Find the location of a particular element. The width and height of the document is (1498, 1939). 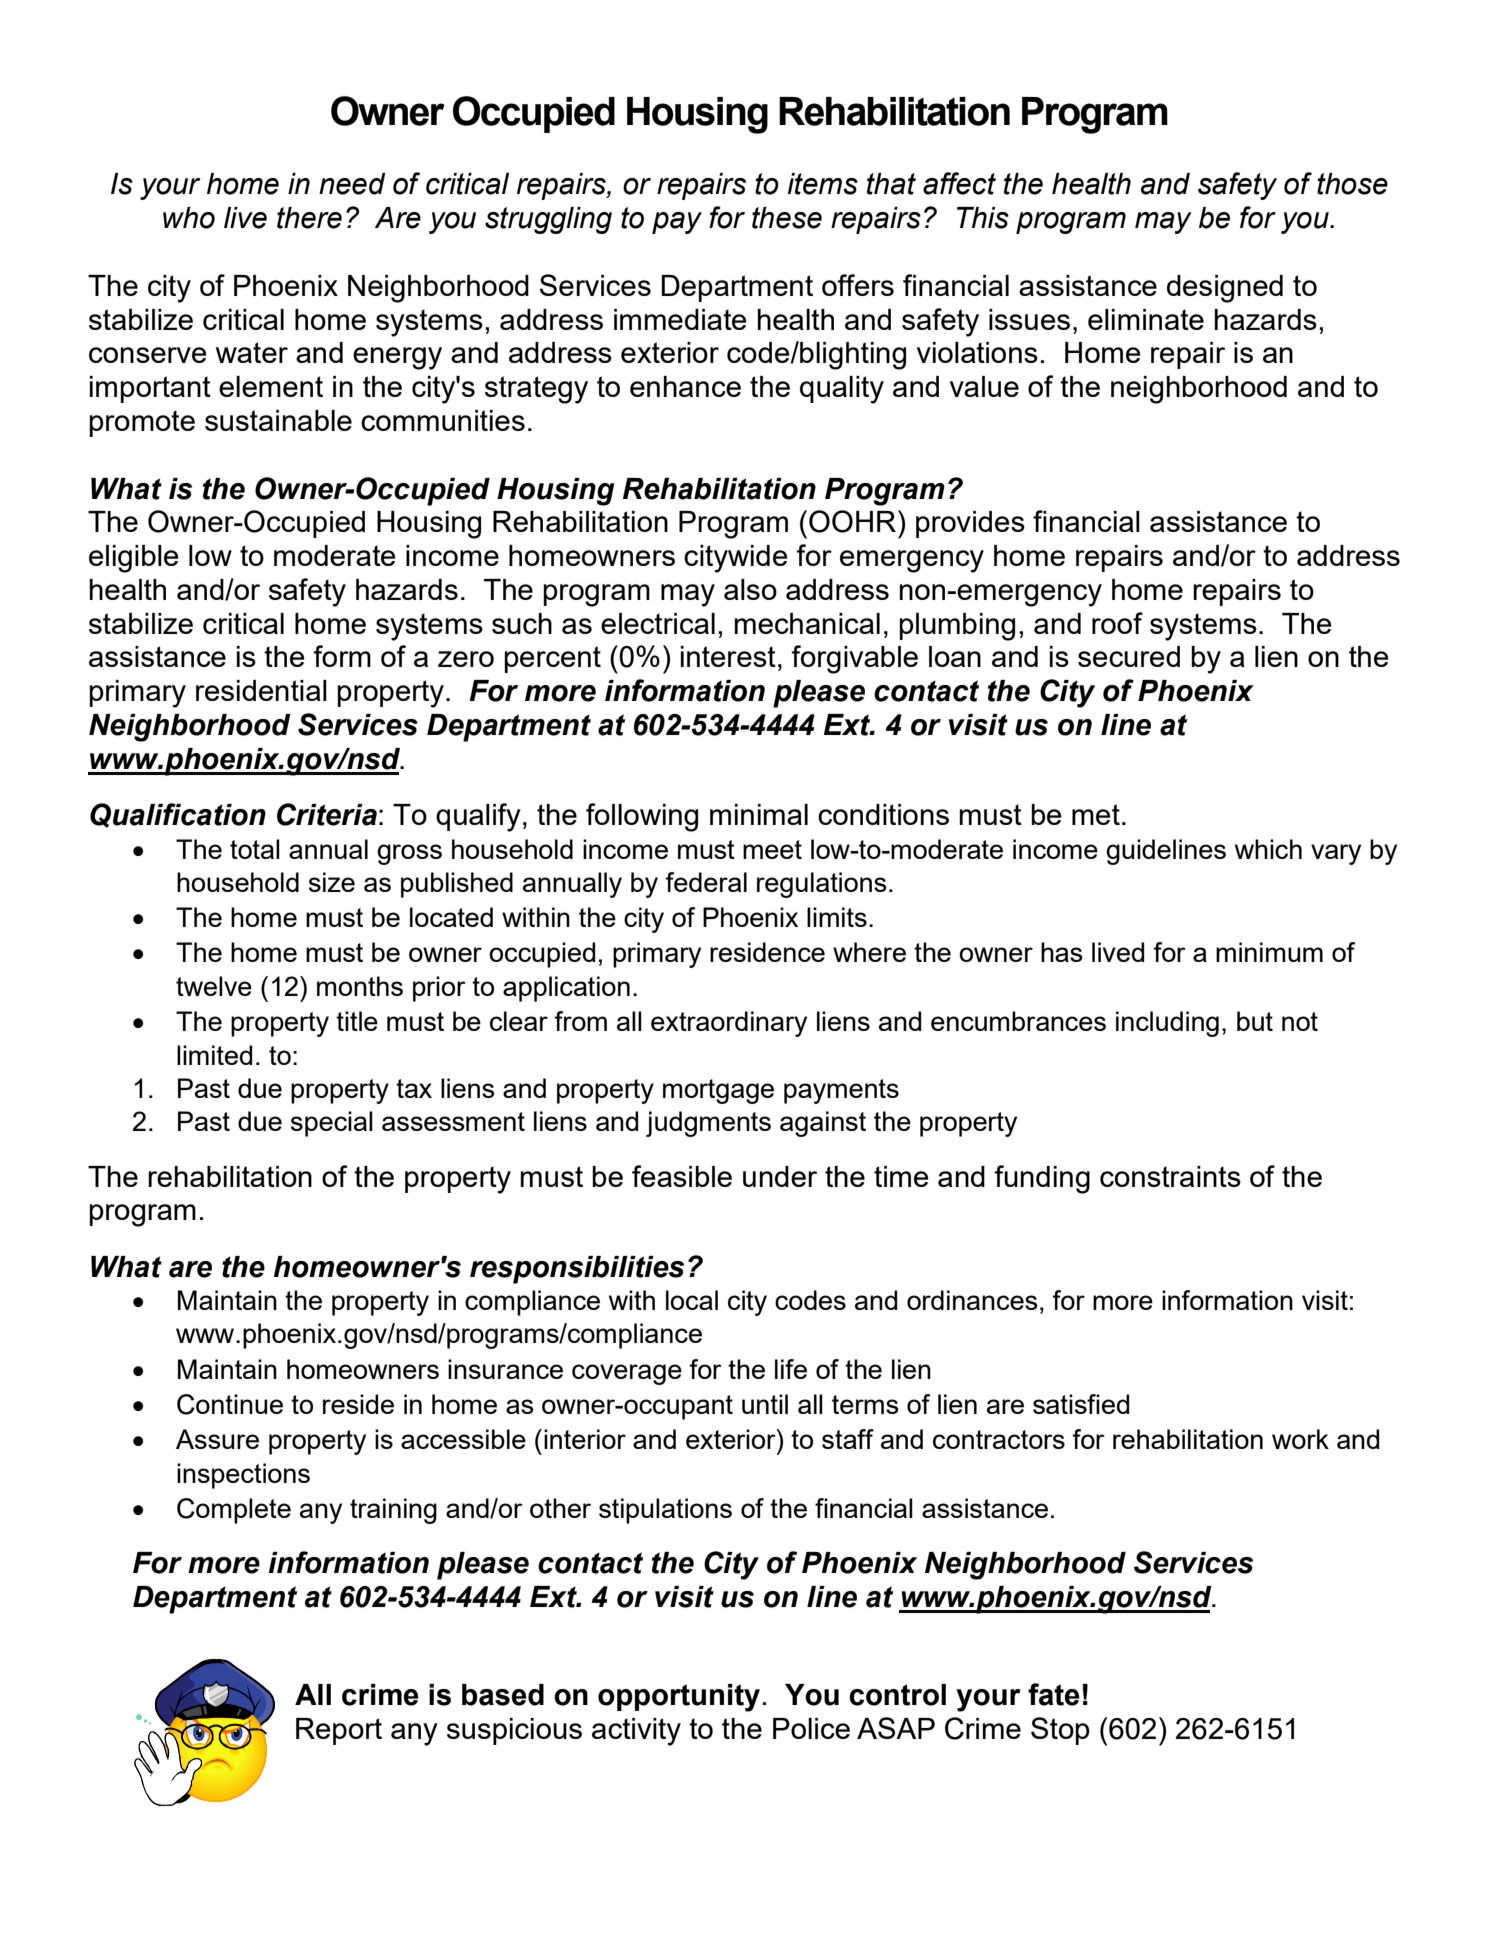

fate is located at coordinates (1054, 1694).
